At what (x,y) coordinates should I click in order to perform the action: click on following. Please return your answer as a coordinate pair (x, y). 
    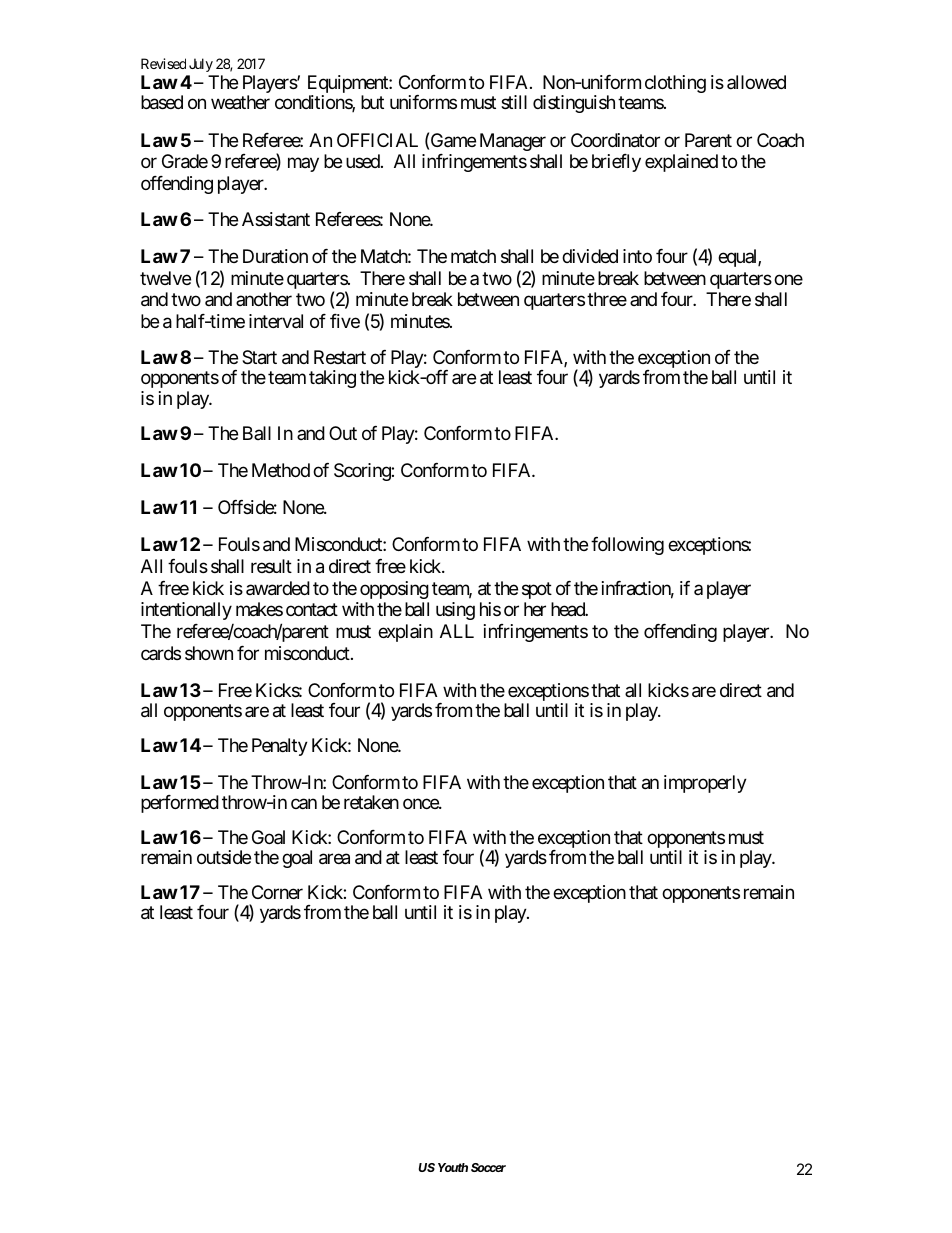
    Looking at the image, I should click on (627, 546).
